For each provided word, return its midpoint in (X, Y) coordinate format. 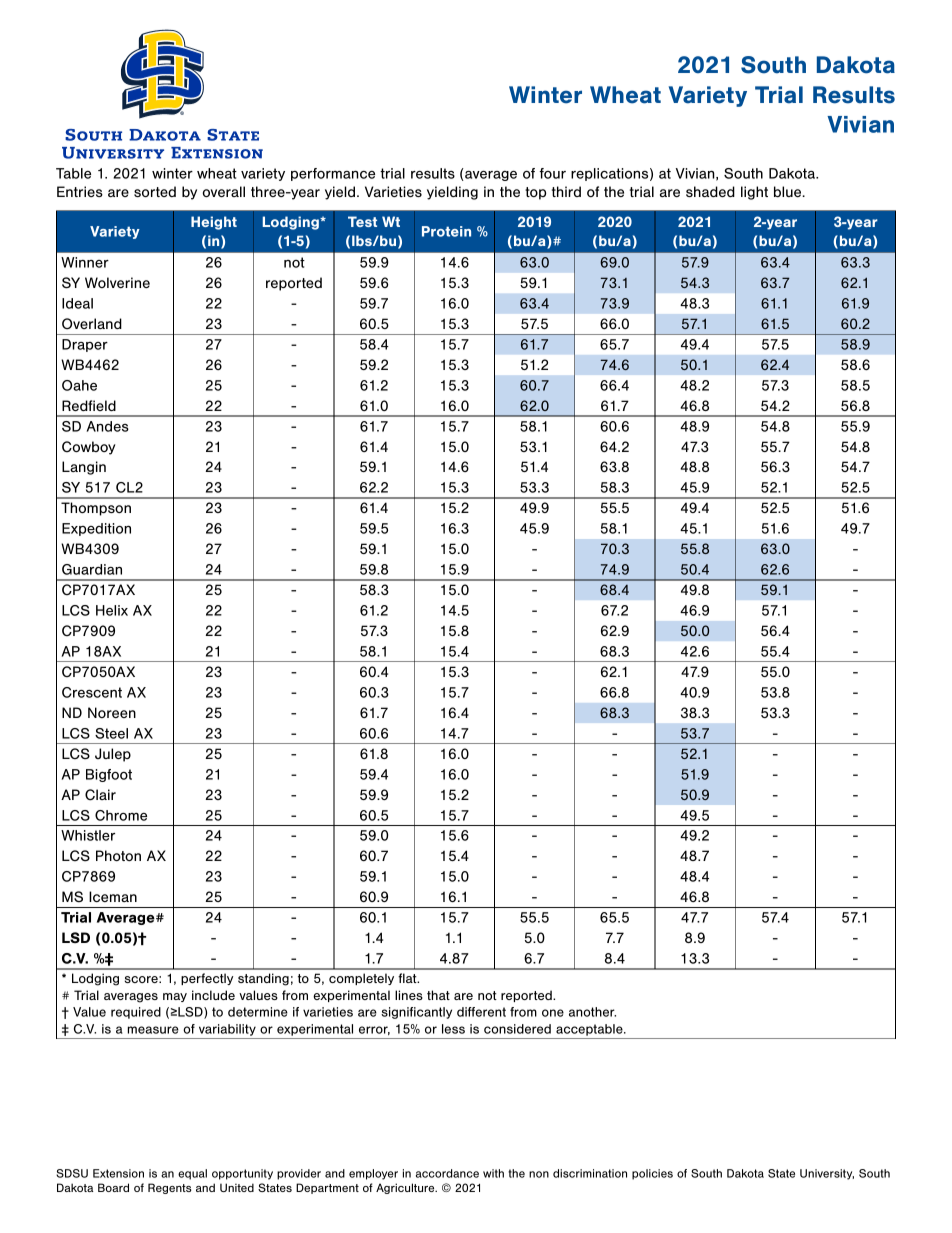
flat (408, 978)
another (592, 1012)
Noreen (112, 712)
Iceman (113, 896)
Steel (111, 733)
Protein (446, 231)
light (754, 193)
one (553, 1013)
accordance (447, 1173)
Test (362, 221)
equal (192, 1174)
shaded (710, 191)
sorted (155, 191)
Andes (108, 426)
